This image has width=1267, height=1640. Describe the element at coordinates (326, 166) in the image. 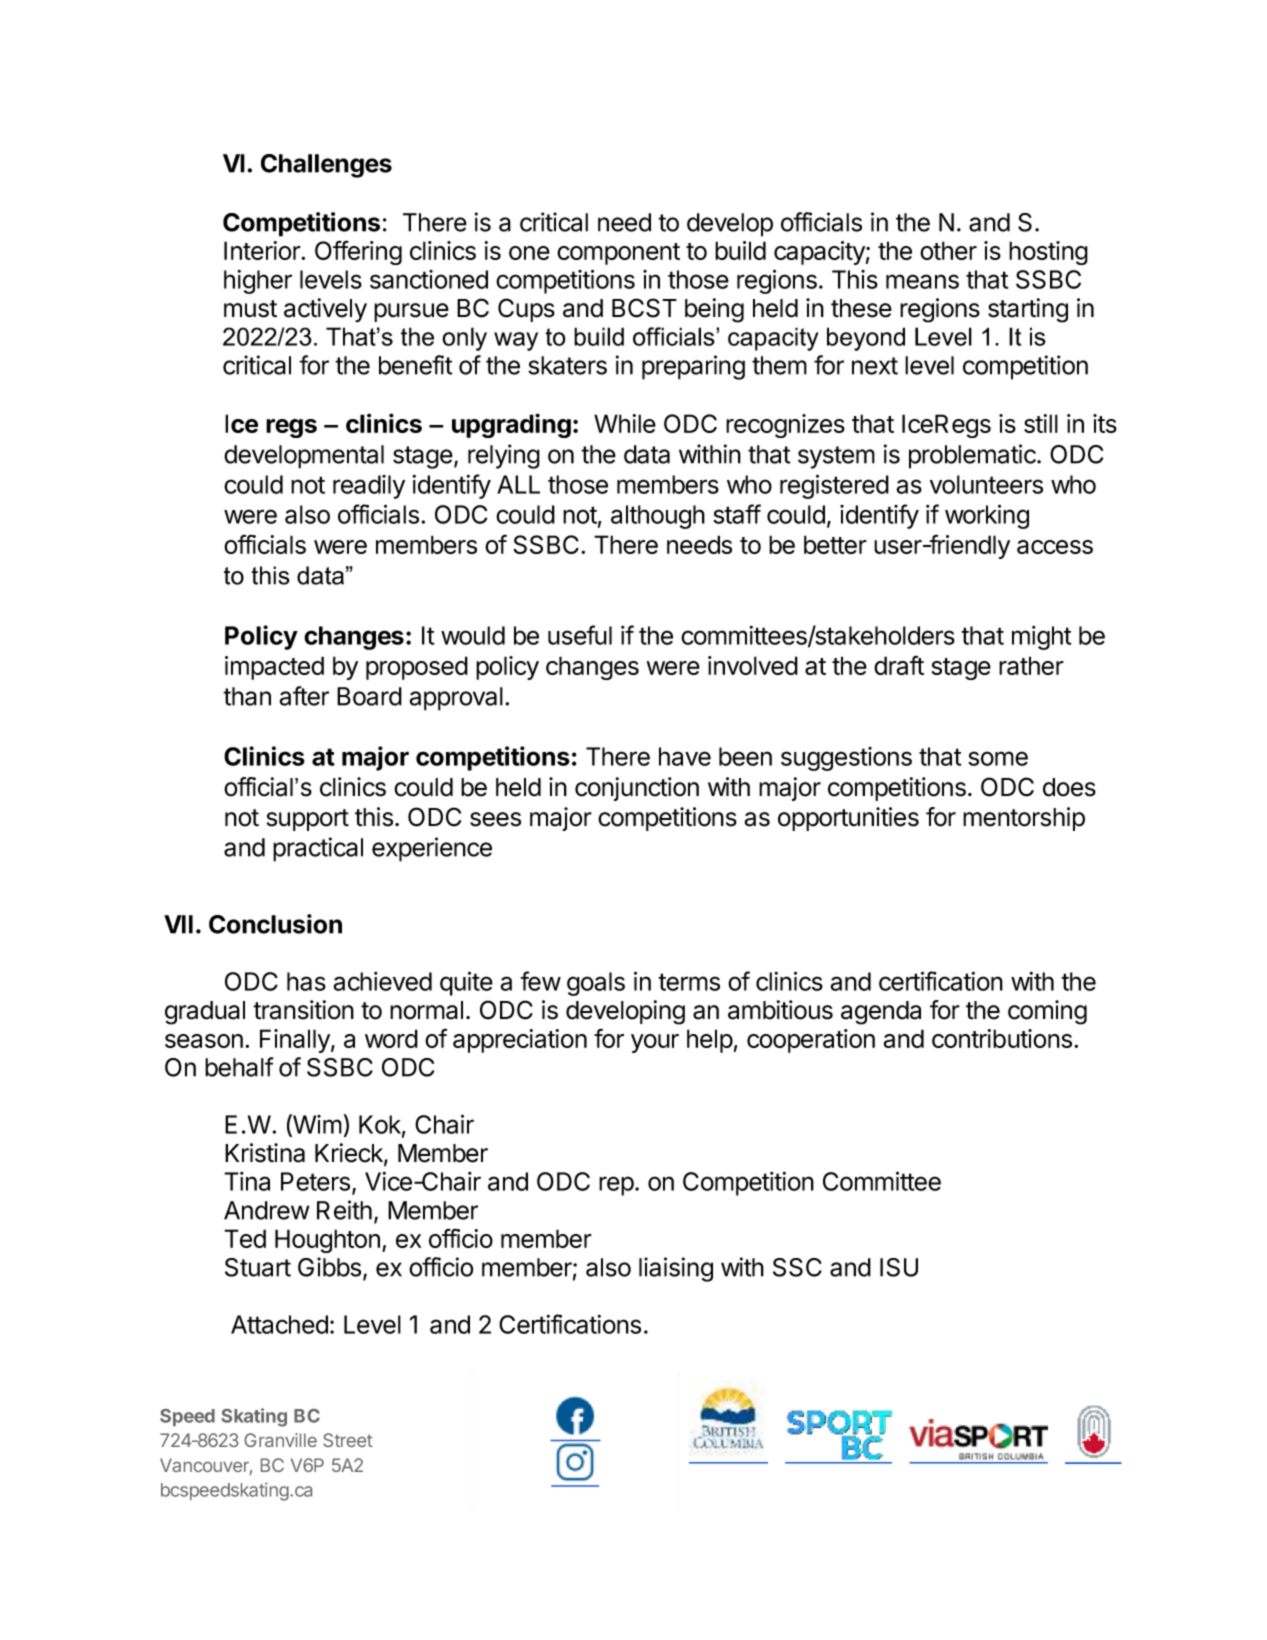

I see `Challenges` at that location.
